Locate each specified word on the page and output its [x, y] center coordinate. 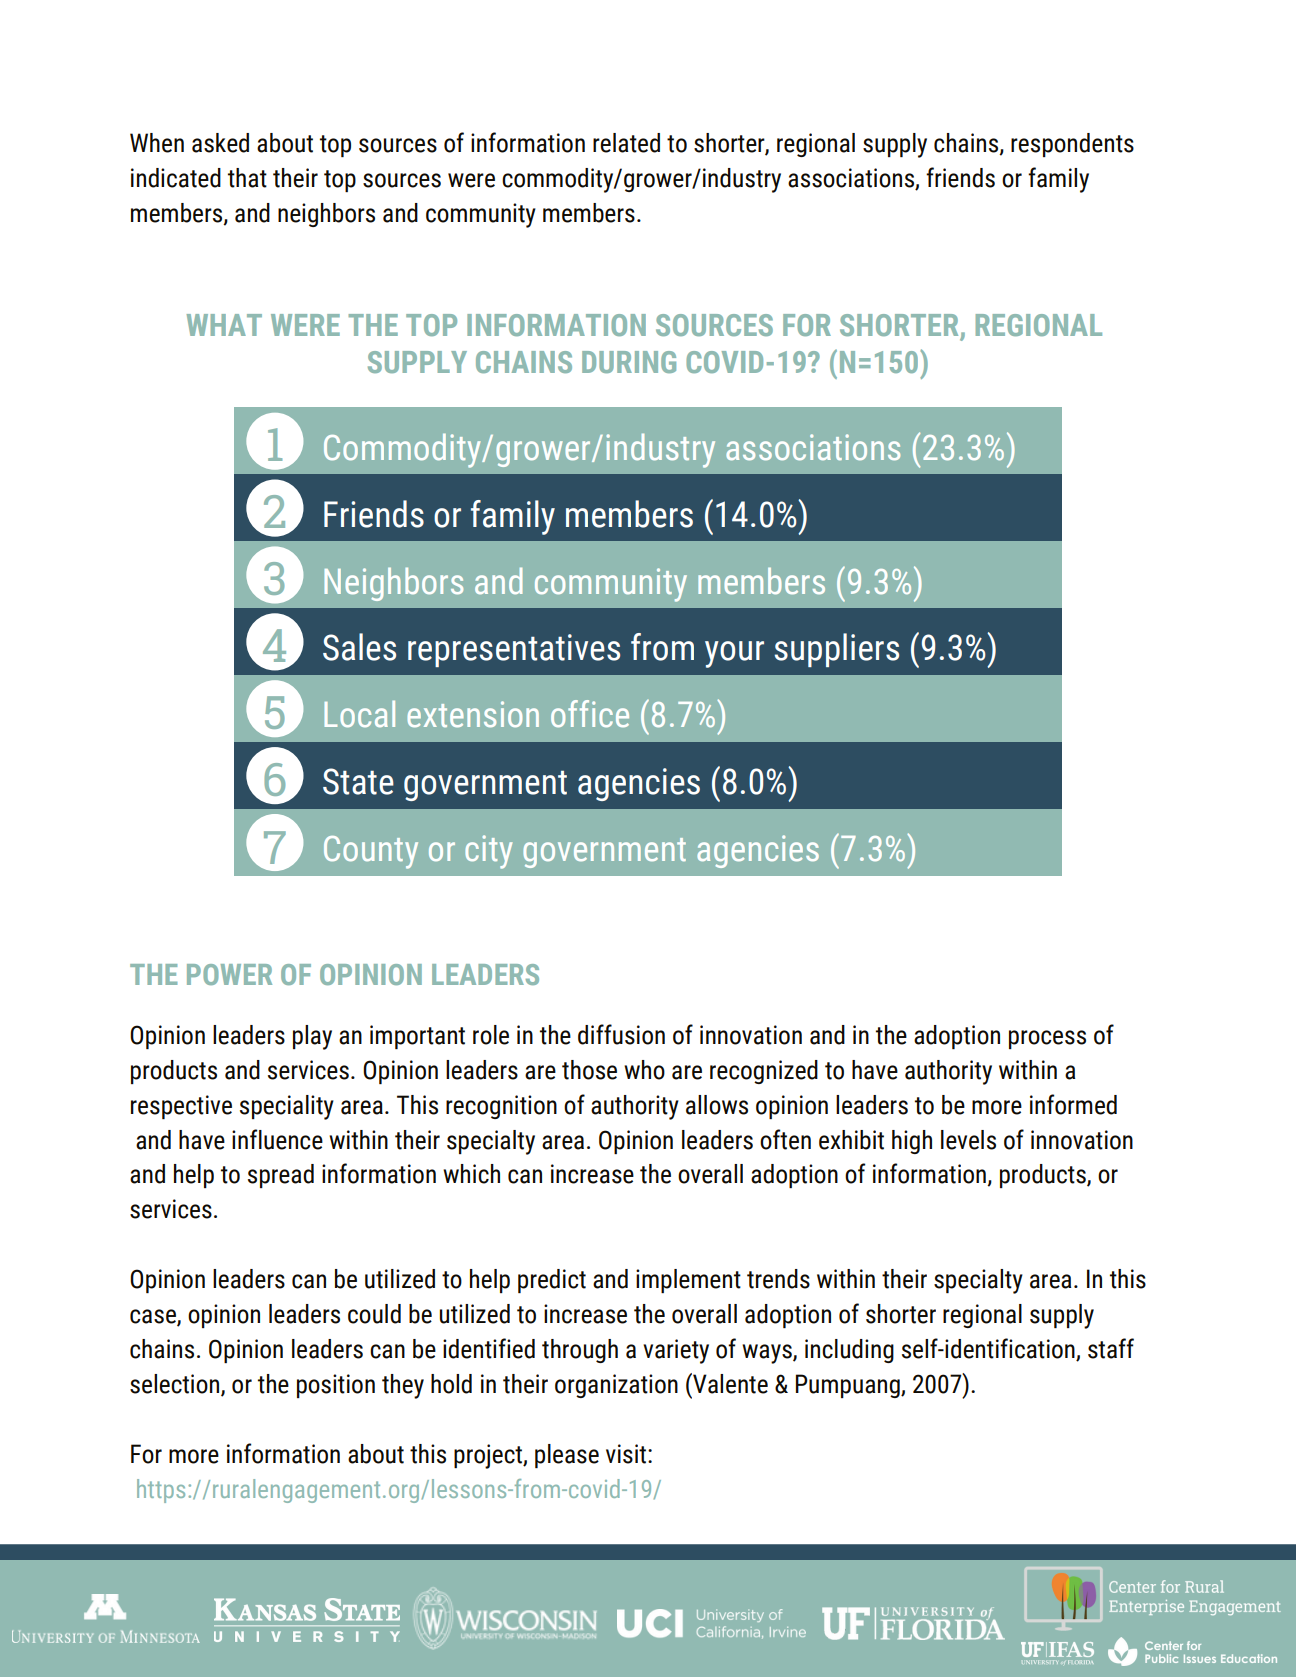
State [358, 781]
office [590, 713]
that [247, 178]
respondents [1072, 145]
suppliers [837, 650]
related [626, 143]
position [336, 1386]
